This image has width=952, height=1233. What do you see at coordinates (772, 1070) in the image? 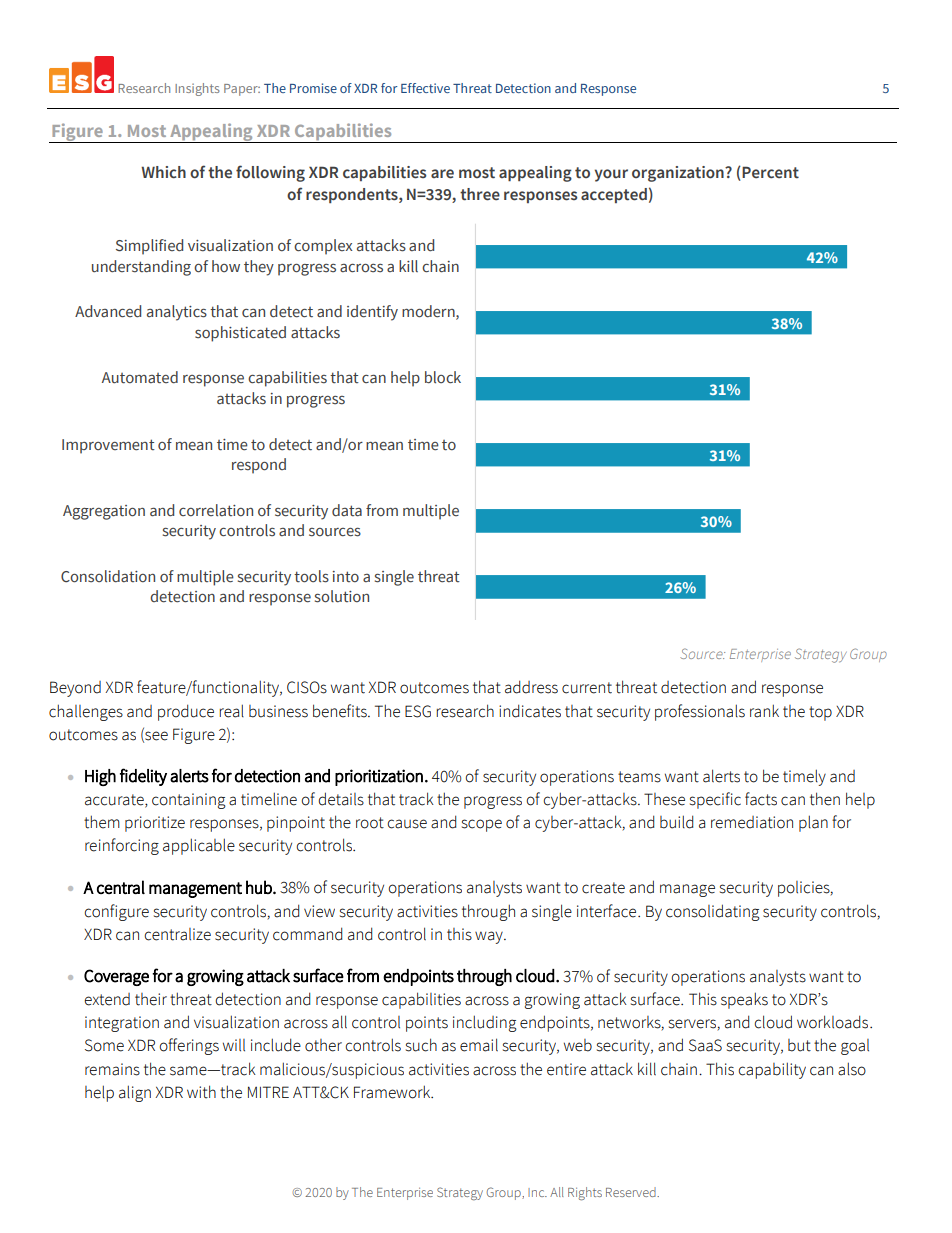
I see `capability` at bounding box center [772, 1070].
